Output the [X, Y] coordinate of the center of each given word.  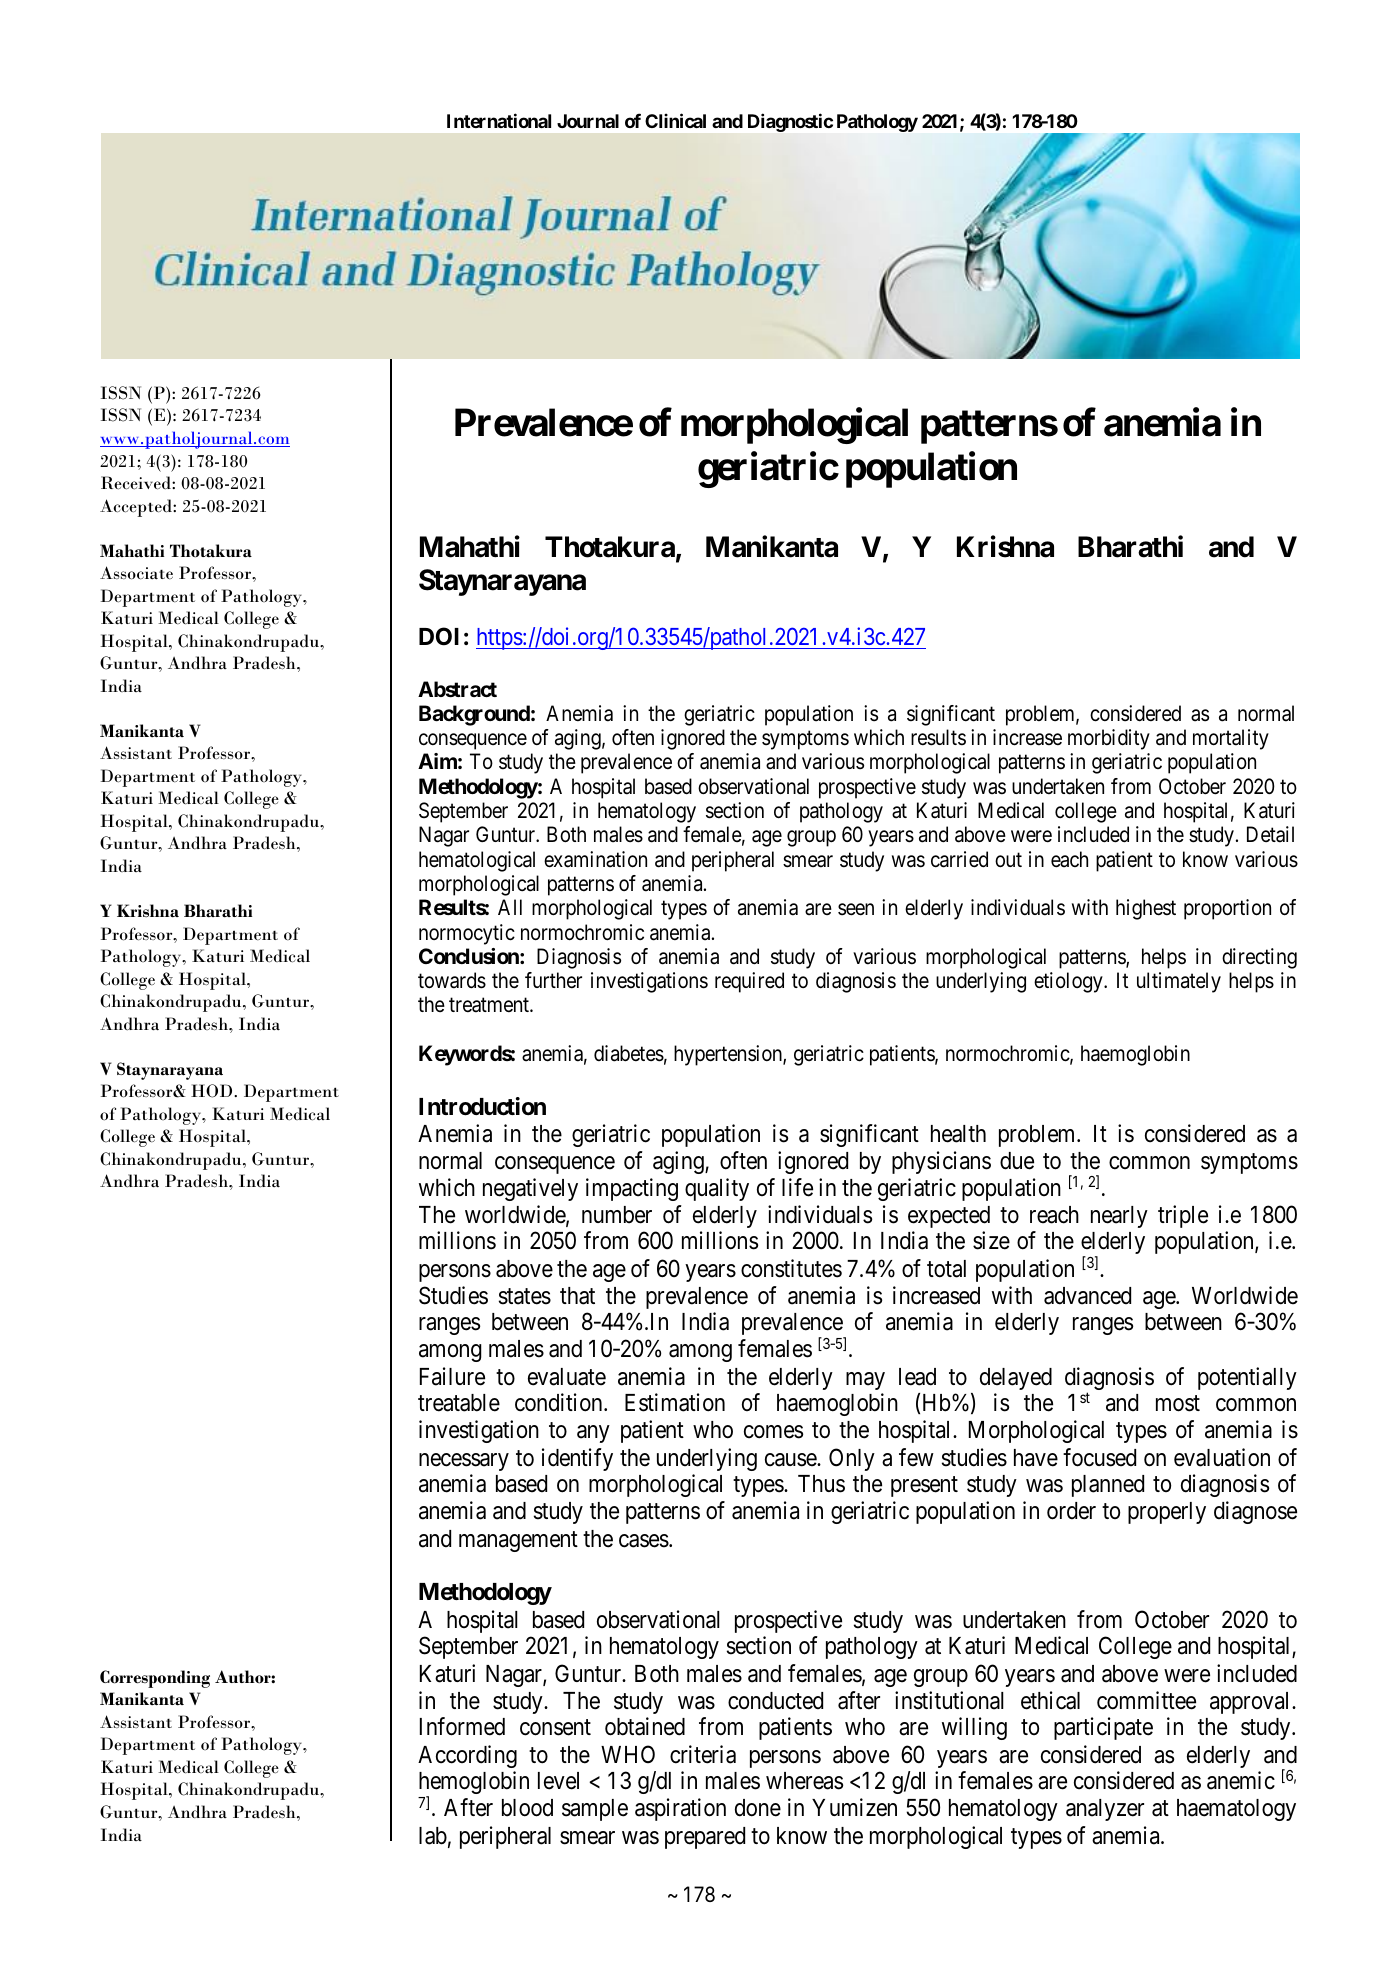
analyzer [1105, 1810]
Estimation [675, 1402]
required [749, 982]
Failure [452, 1376]
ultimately [1179, 982]
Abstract [457, 689]
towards [452, 980]
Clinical [675, 120]
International [499, 120]
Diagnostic [790, 122]
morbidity [1109, 739]
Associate [136, 573]
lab [433, 1836]
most [1178, 1404]
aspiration [680, 1809]
